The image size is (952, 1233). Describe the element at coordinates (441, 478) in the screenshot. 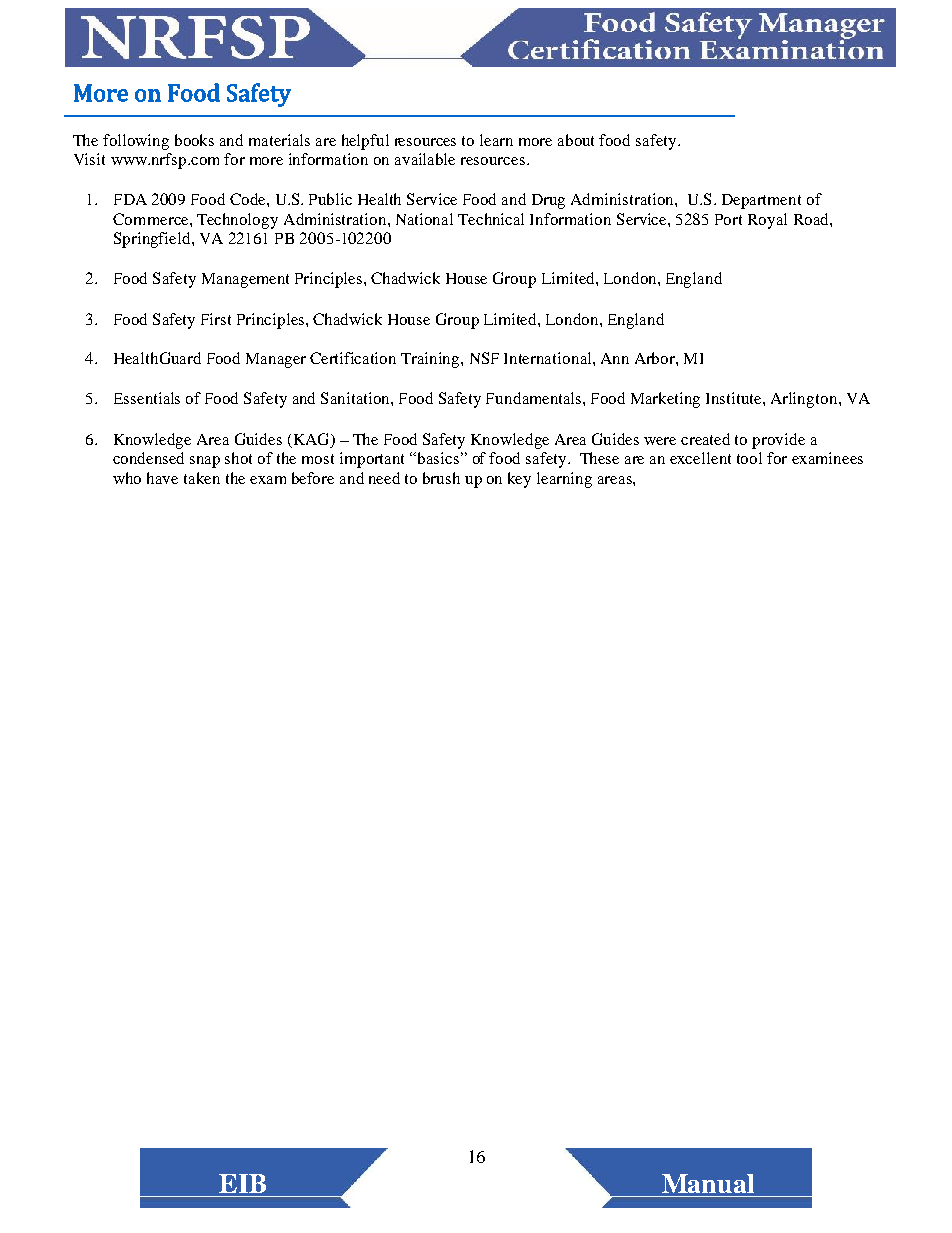

I see `brush` at that location.
